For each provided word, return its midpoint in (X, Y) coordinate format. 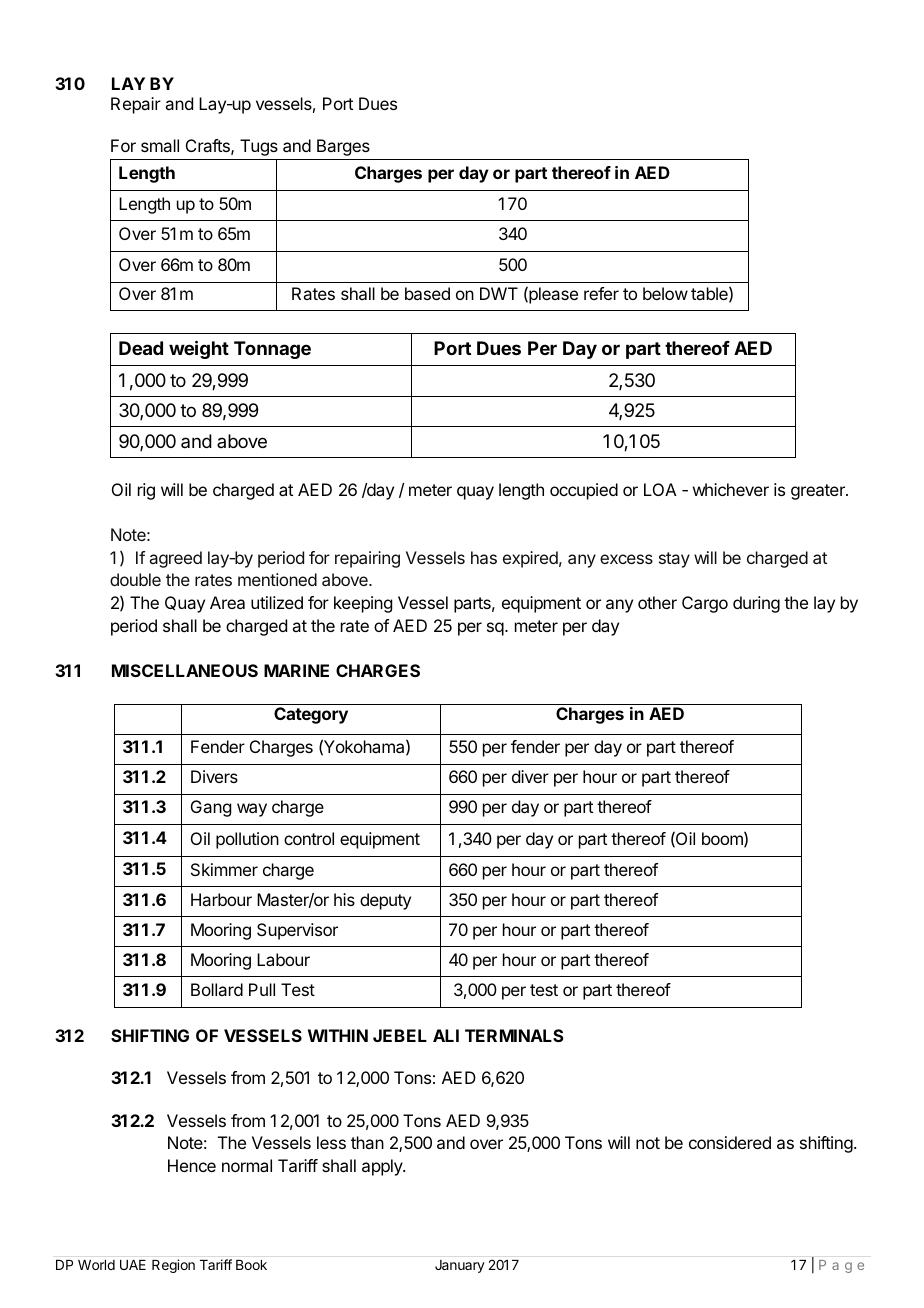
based (427, 293)
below (665, 293)
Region (173, 1266)
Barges (343, 147)
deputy (385, 901)
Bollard (217, 989)
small (160, 145)
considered (730, 1142)
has (484, 557)
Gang (211, 808)
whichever (731, 489)
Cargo (705, 604)
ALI (446, 1035)
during (756, 604)
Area (227, 602)
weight (199, 349)
